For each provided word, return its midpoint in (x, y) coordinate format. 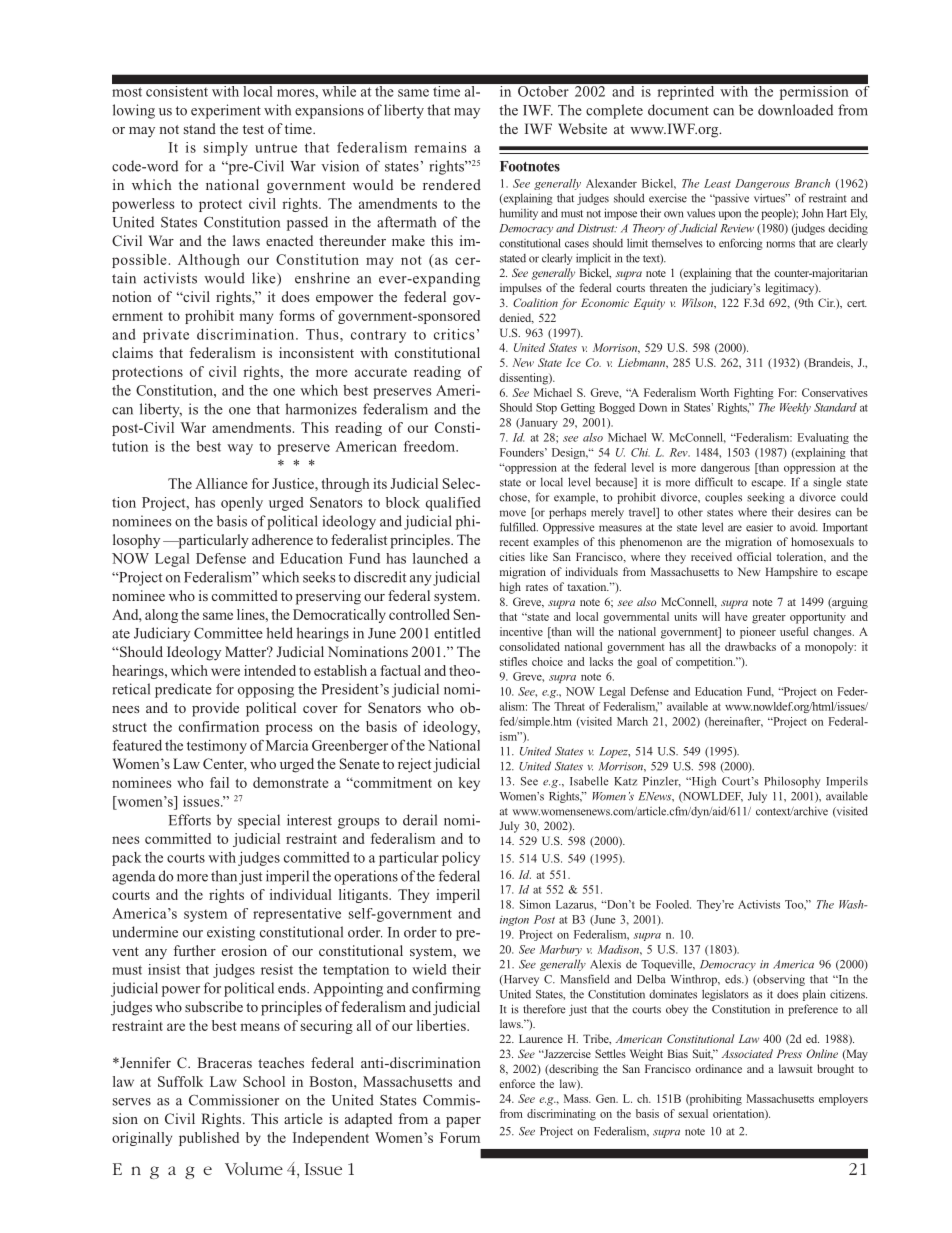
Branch (812, 183)
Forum (460, 1137)
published (209, 1139)
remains (441, 147)
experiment (226, 111)
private (166, 336)
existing (231, 933)
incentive (521, 631)
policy (461, 859)
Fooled (673, 904)
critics (454, 334)
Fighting (754, 394)
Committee (228, 633)
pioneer (758, 633)
